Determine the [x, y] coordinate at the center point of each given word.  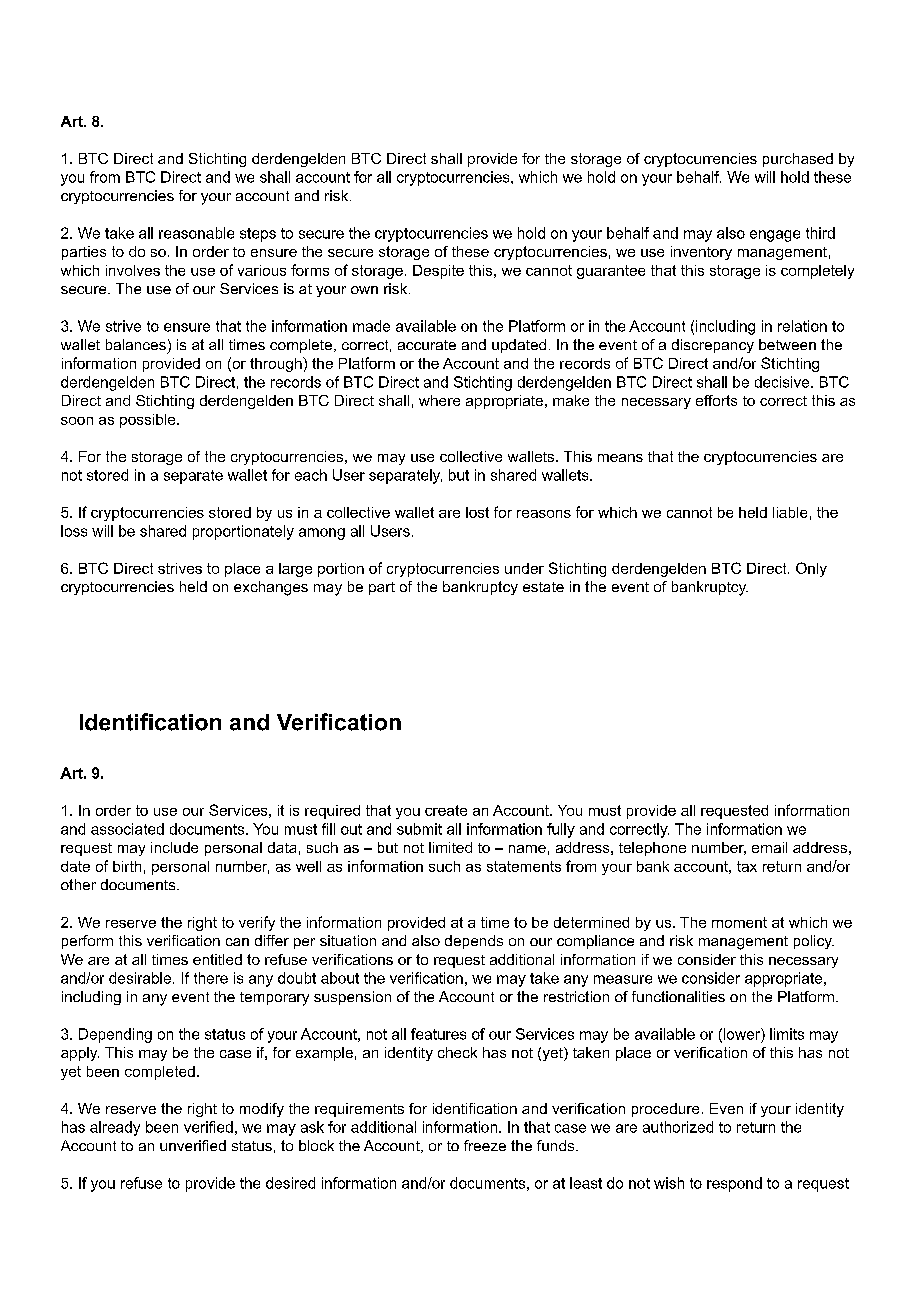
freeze [485, 1145]
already [115, 1128]
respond [734, 1184]
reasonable [196, 233]
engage [775, 236]
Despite [438, 272]
